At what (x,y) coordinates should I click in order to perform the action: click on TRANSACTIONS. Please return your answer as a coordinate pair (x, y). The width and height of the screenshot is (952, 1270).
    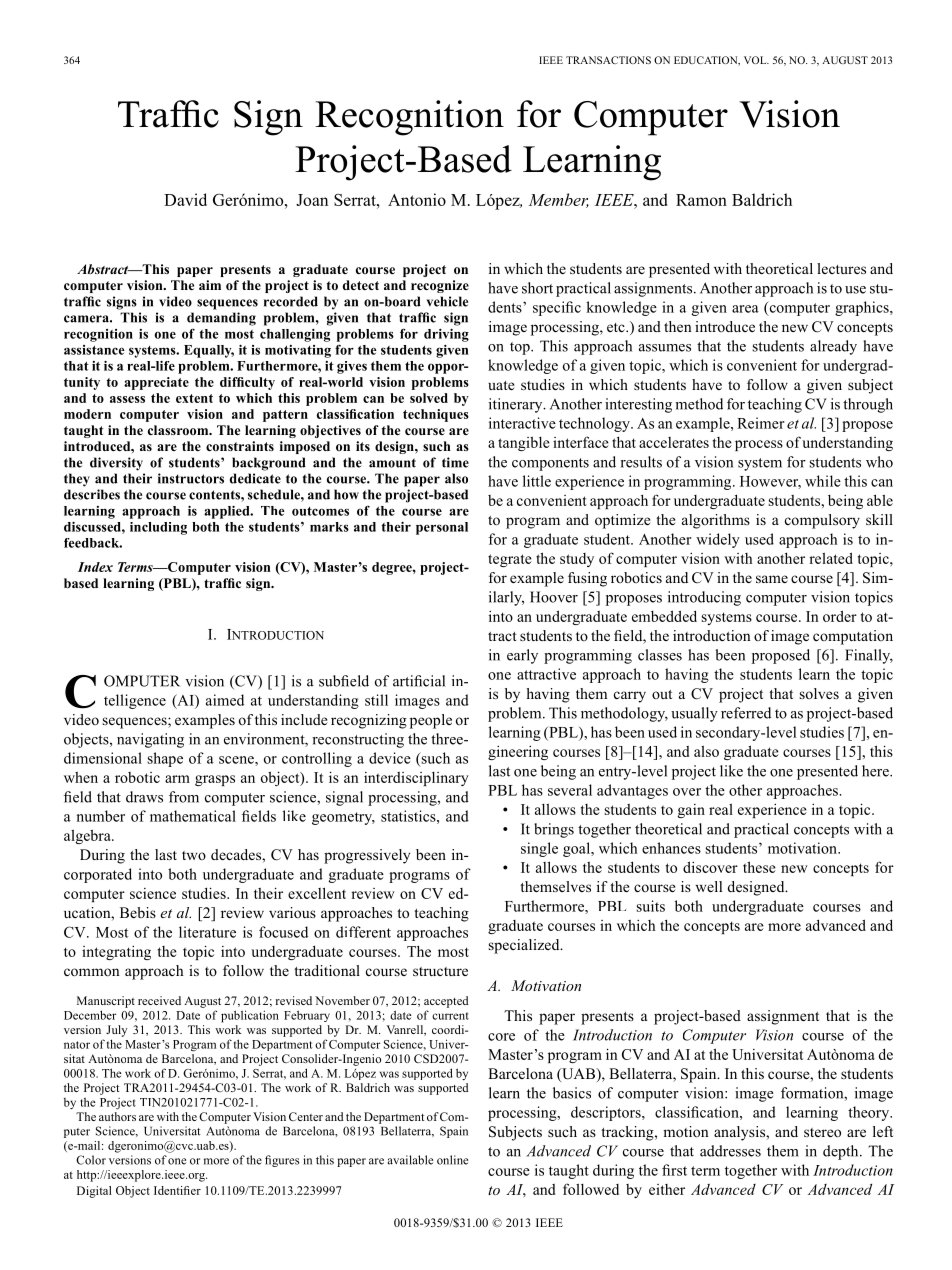
    Looking at the image, I should click on (608, 60).
